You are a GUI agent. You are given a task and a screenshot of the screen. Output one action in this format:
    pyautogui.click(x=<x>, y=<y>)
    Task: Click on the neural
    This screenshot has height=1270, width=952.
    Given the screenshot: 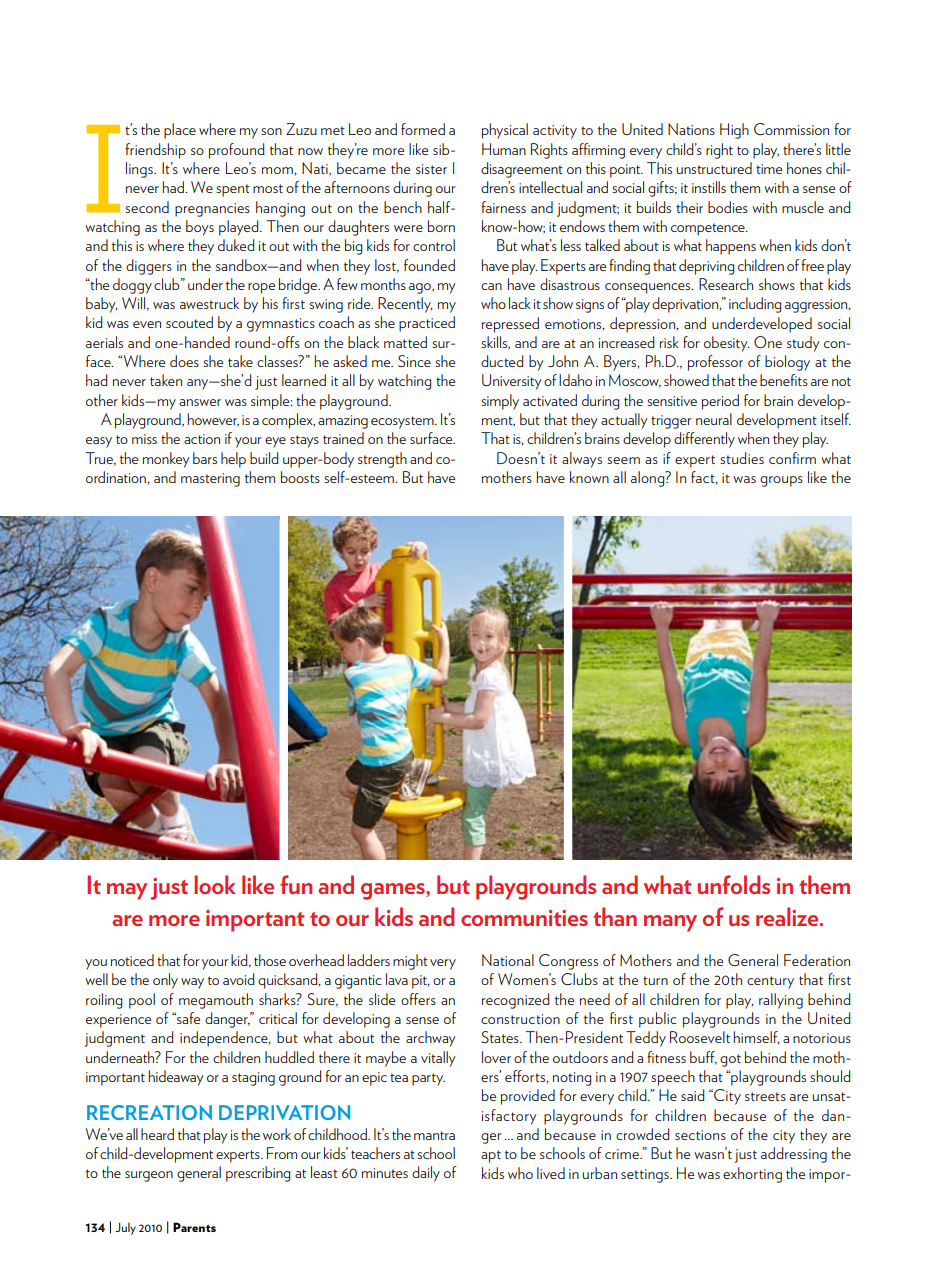 What is the action you would take?
    pyautogui.click(x=714, y=419)
